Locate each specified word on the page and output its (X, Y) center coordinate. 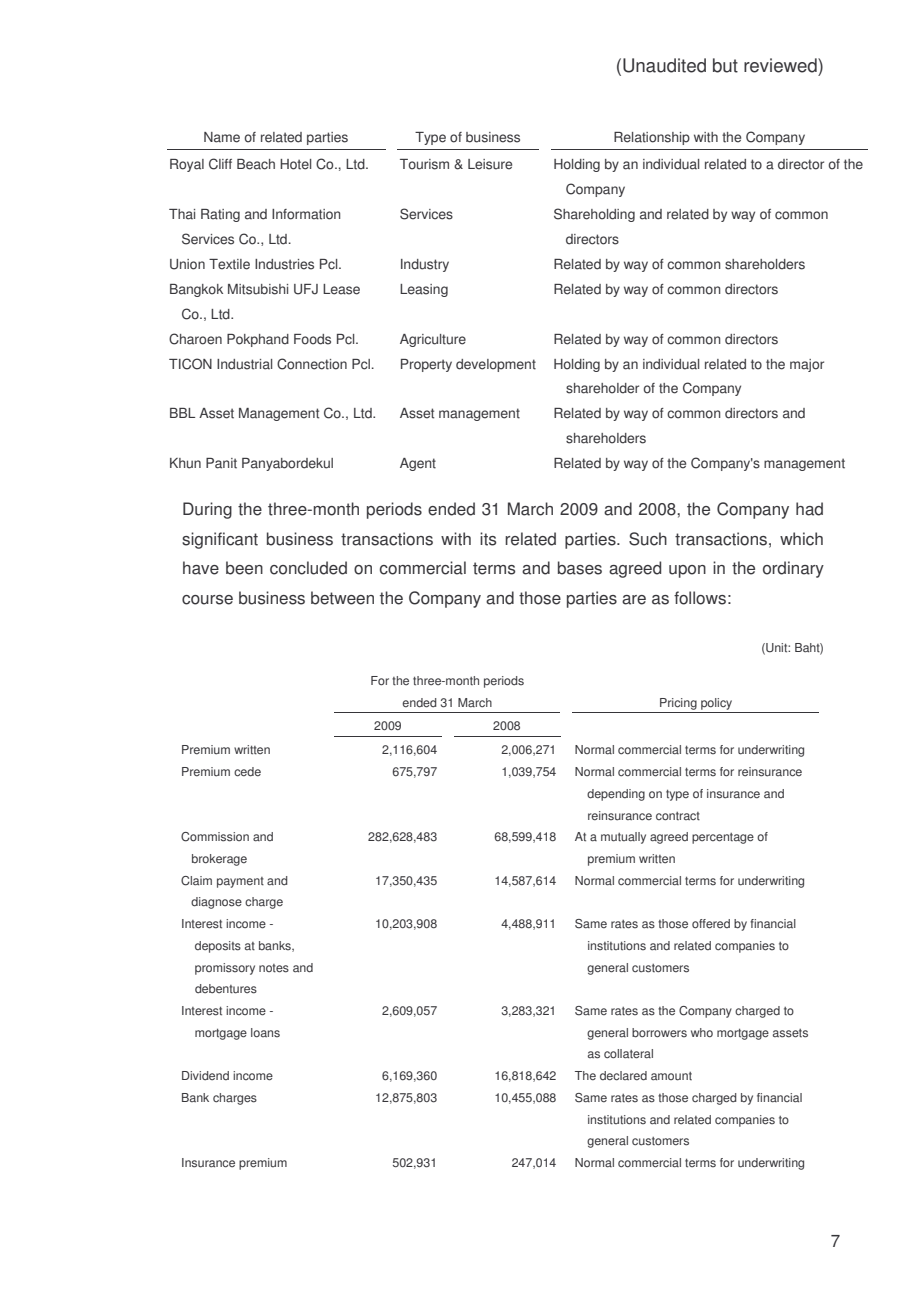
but (725, 65)
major (807, 365)
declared (623, 1076)
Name (222, 137)
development (496, 365)
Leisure (490, 164)
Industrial (244, 364)
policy (716, 704)
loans (265, 1033)
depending (616, 795)
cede (247, 772)
